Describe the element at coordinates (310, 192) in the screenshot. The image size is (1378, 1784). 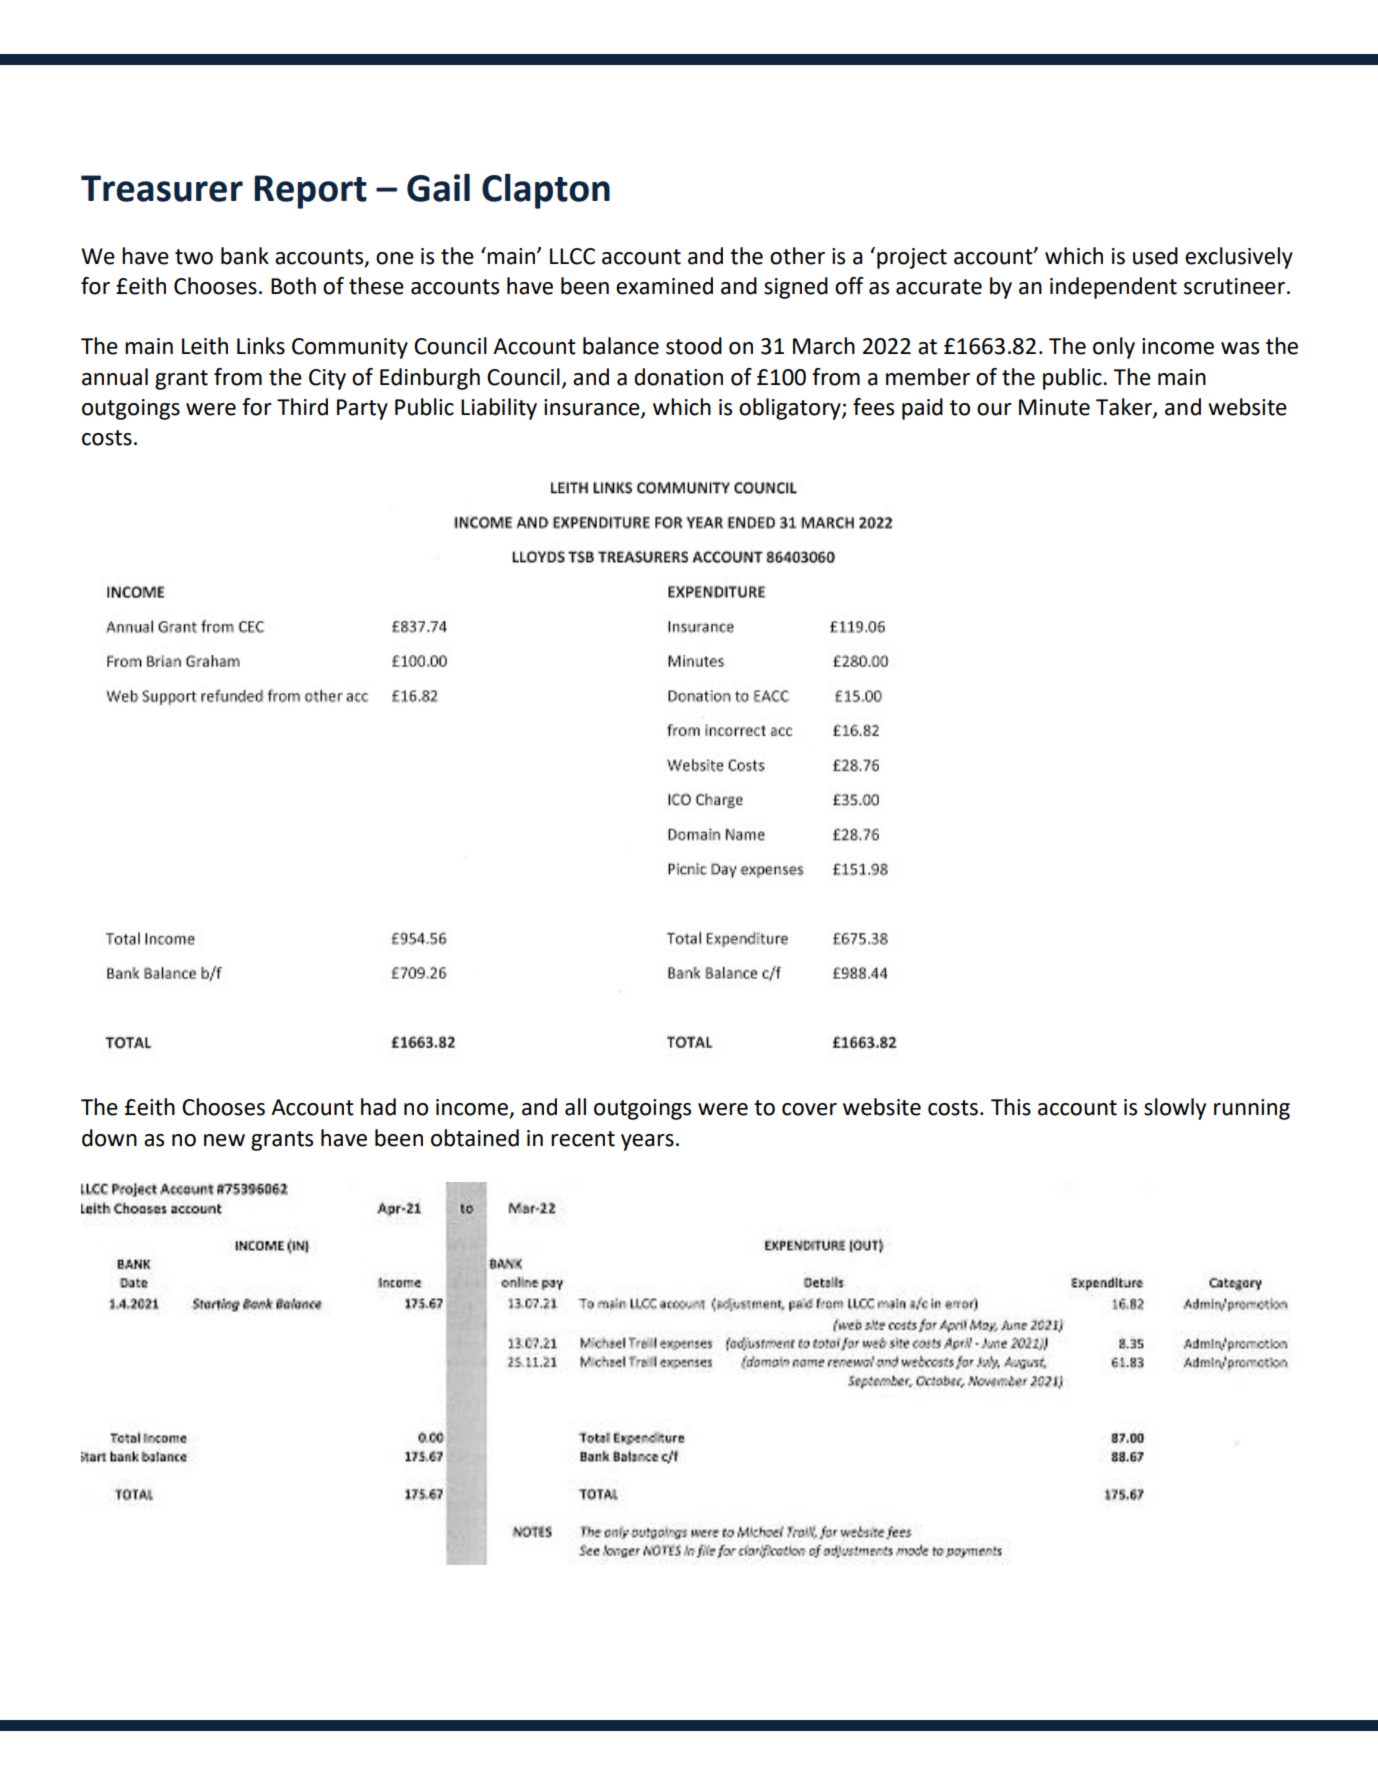
I see `Report` at that location.
